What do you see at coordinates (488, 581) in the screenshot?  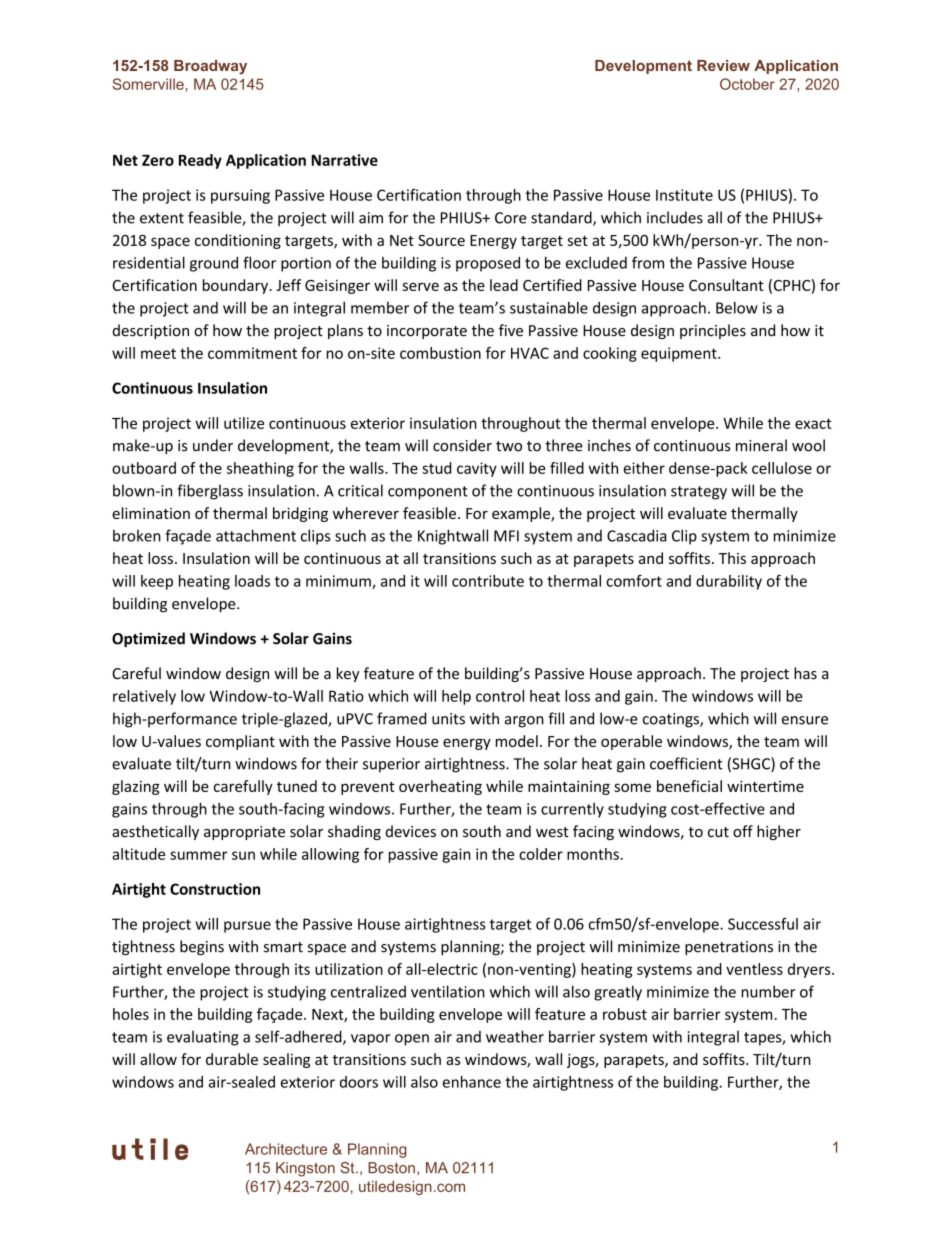 I see `contribute` at bounding box center [488, 581].
